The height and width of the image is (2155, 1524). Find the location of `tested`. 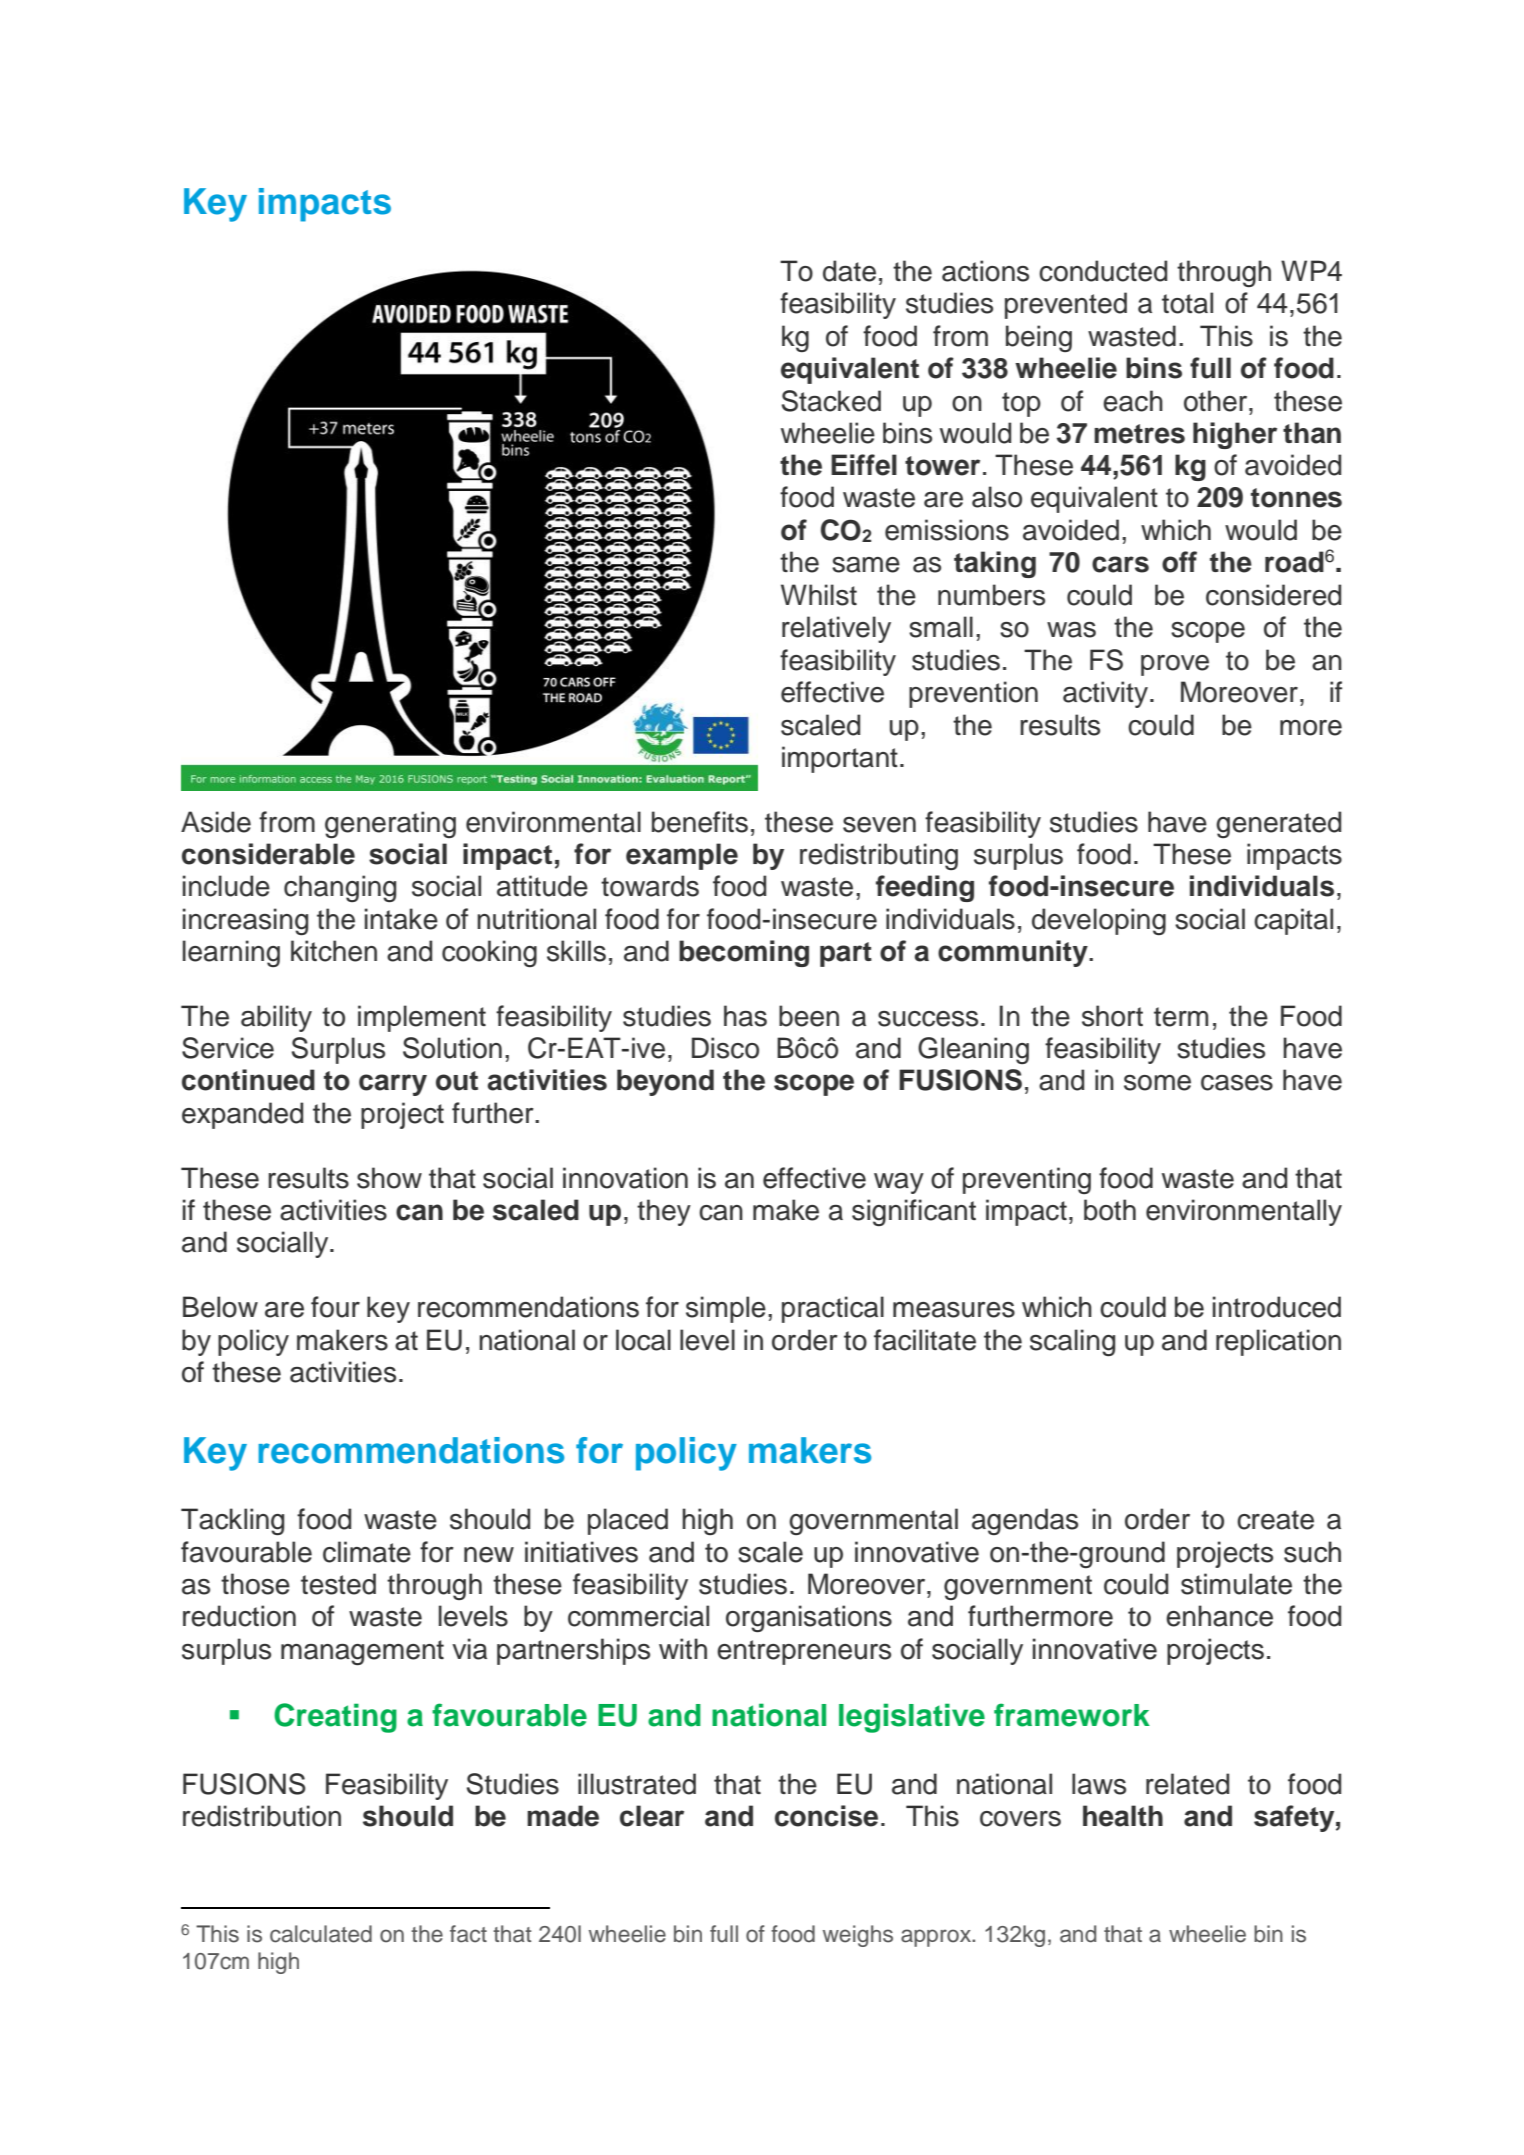

tested is located at coordinates (338, 1584).
